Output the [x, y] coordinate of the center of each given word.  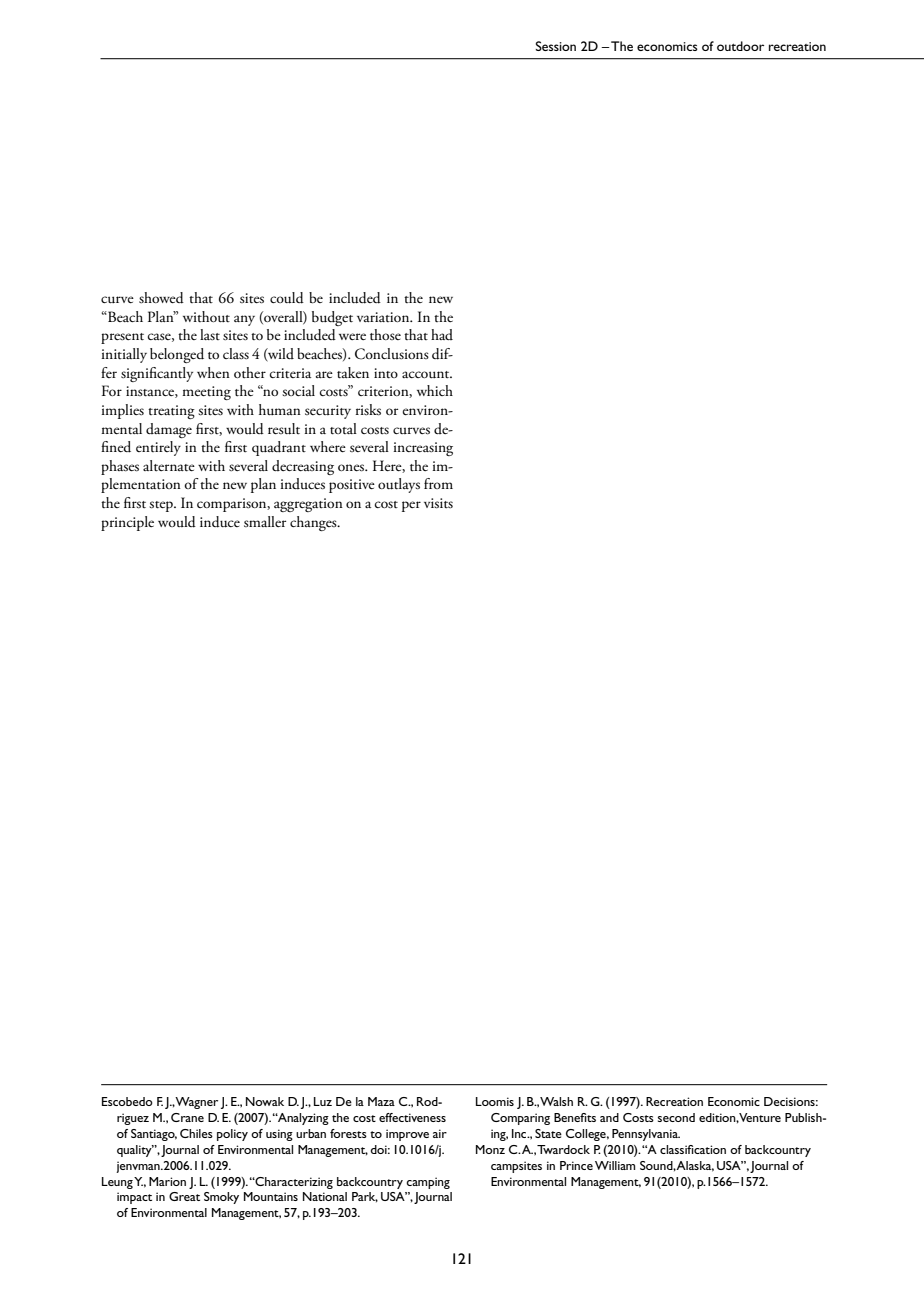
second [676, 1117]
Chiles [196, 1133]
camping [428, 1183]
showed [161, 298]
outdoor [740, 46]
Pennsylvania [646, 1135]
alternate [169, 466]
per [411, 506]
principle [127, 523]
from [438, 483]
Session [556, 46]
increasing [423, 449]
